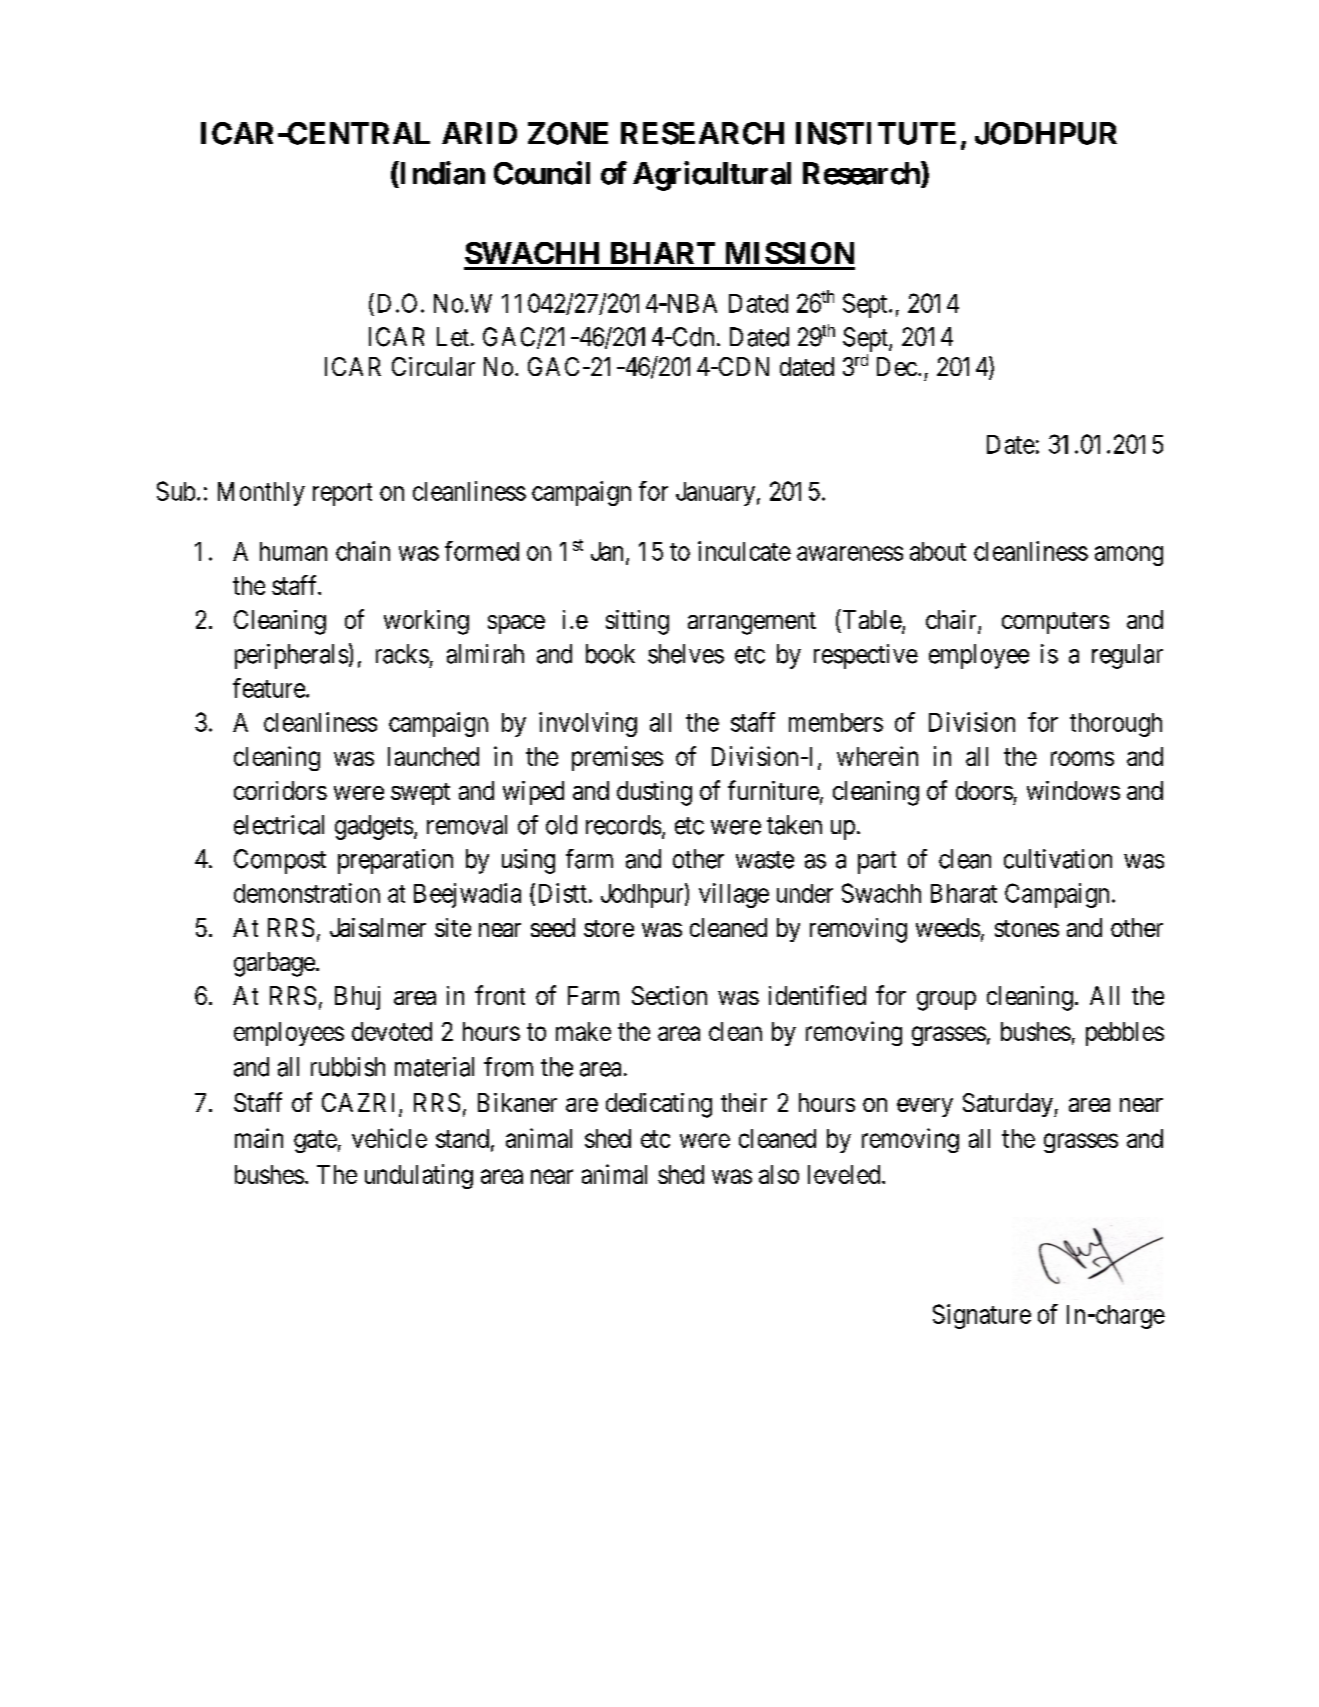 This screenshot has height=1707, width=1319. Describe the element at coordinates (876, 133) in the screenshot. I see `INSTITUTE` at that location.
